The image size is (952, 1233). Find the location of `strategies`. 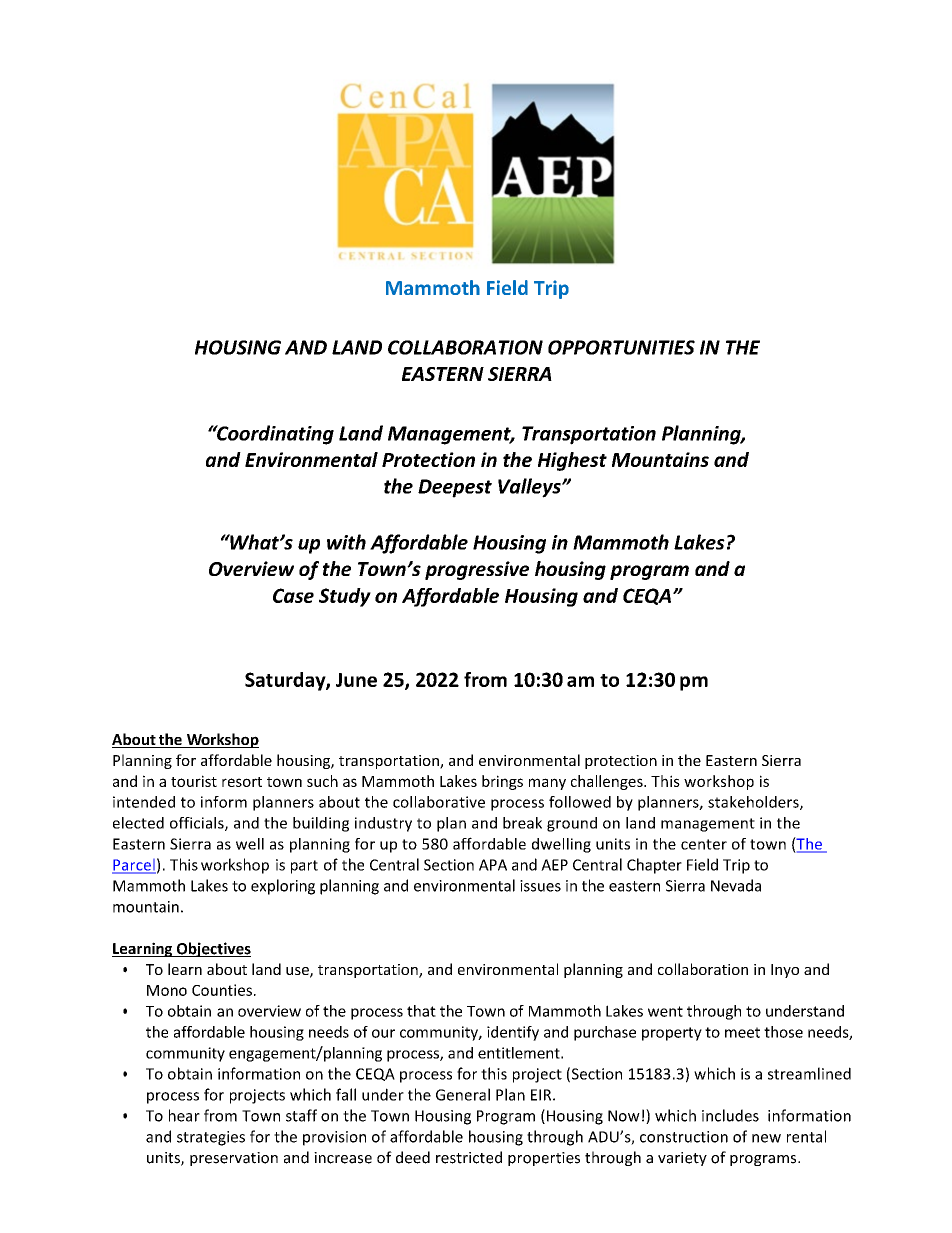

strategies is located at coordinates (211, 1138).
